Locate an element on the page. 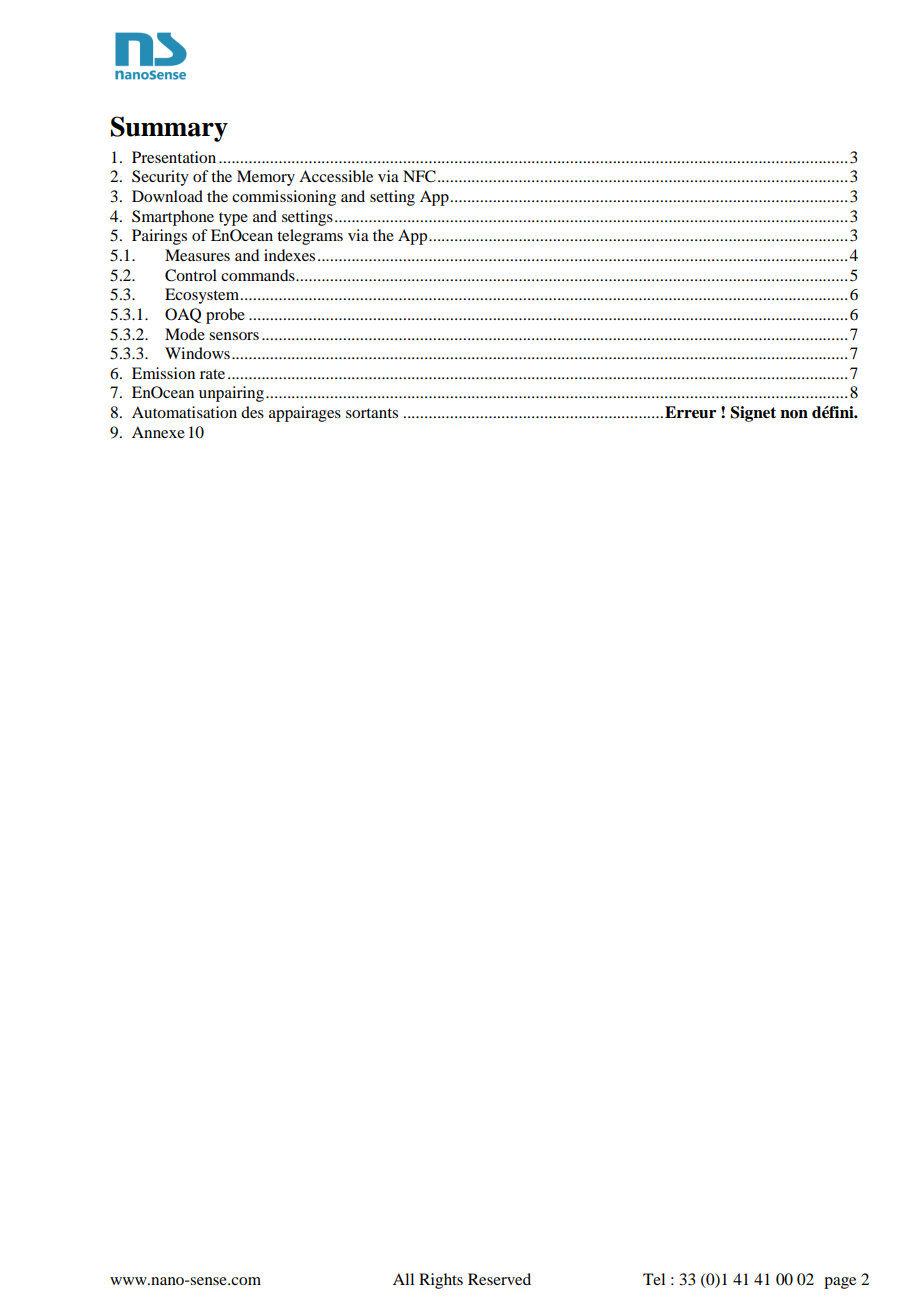 The image size is (924, 1308). non is located at coordinates (794, 414).
